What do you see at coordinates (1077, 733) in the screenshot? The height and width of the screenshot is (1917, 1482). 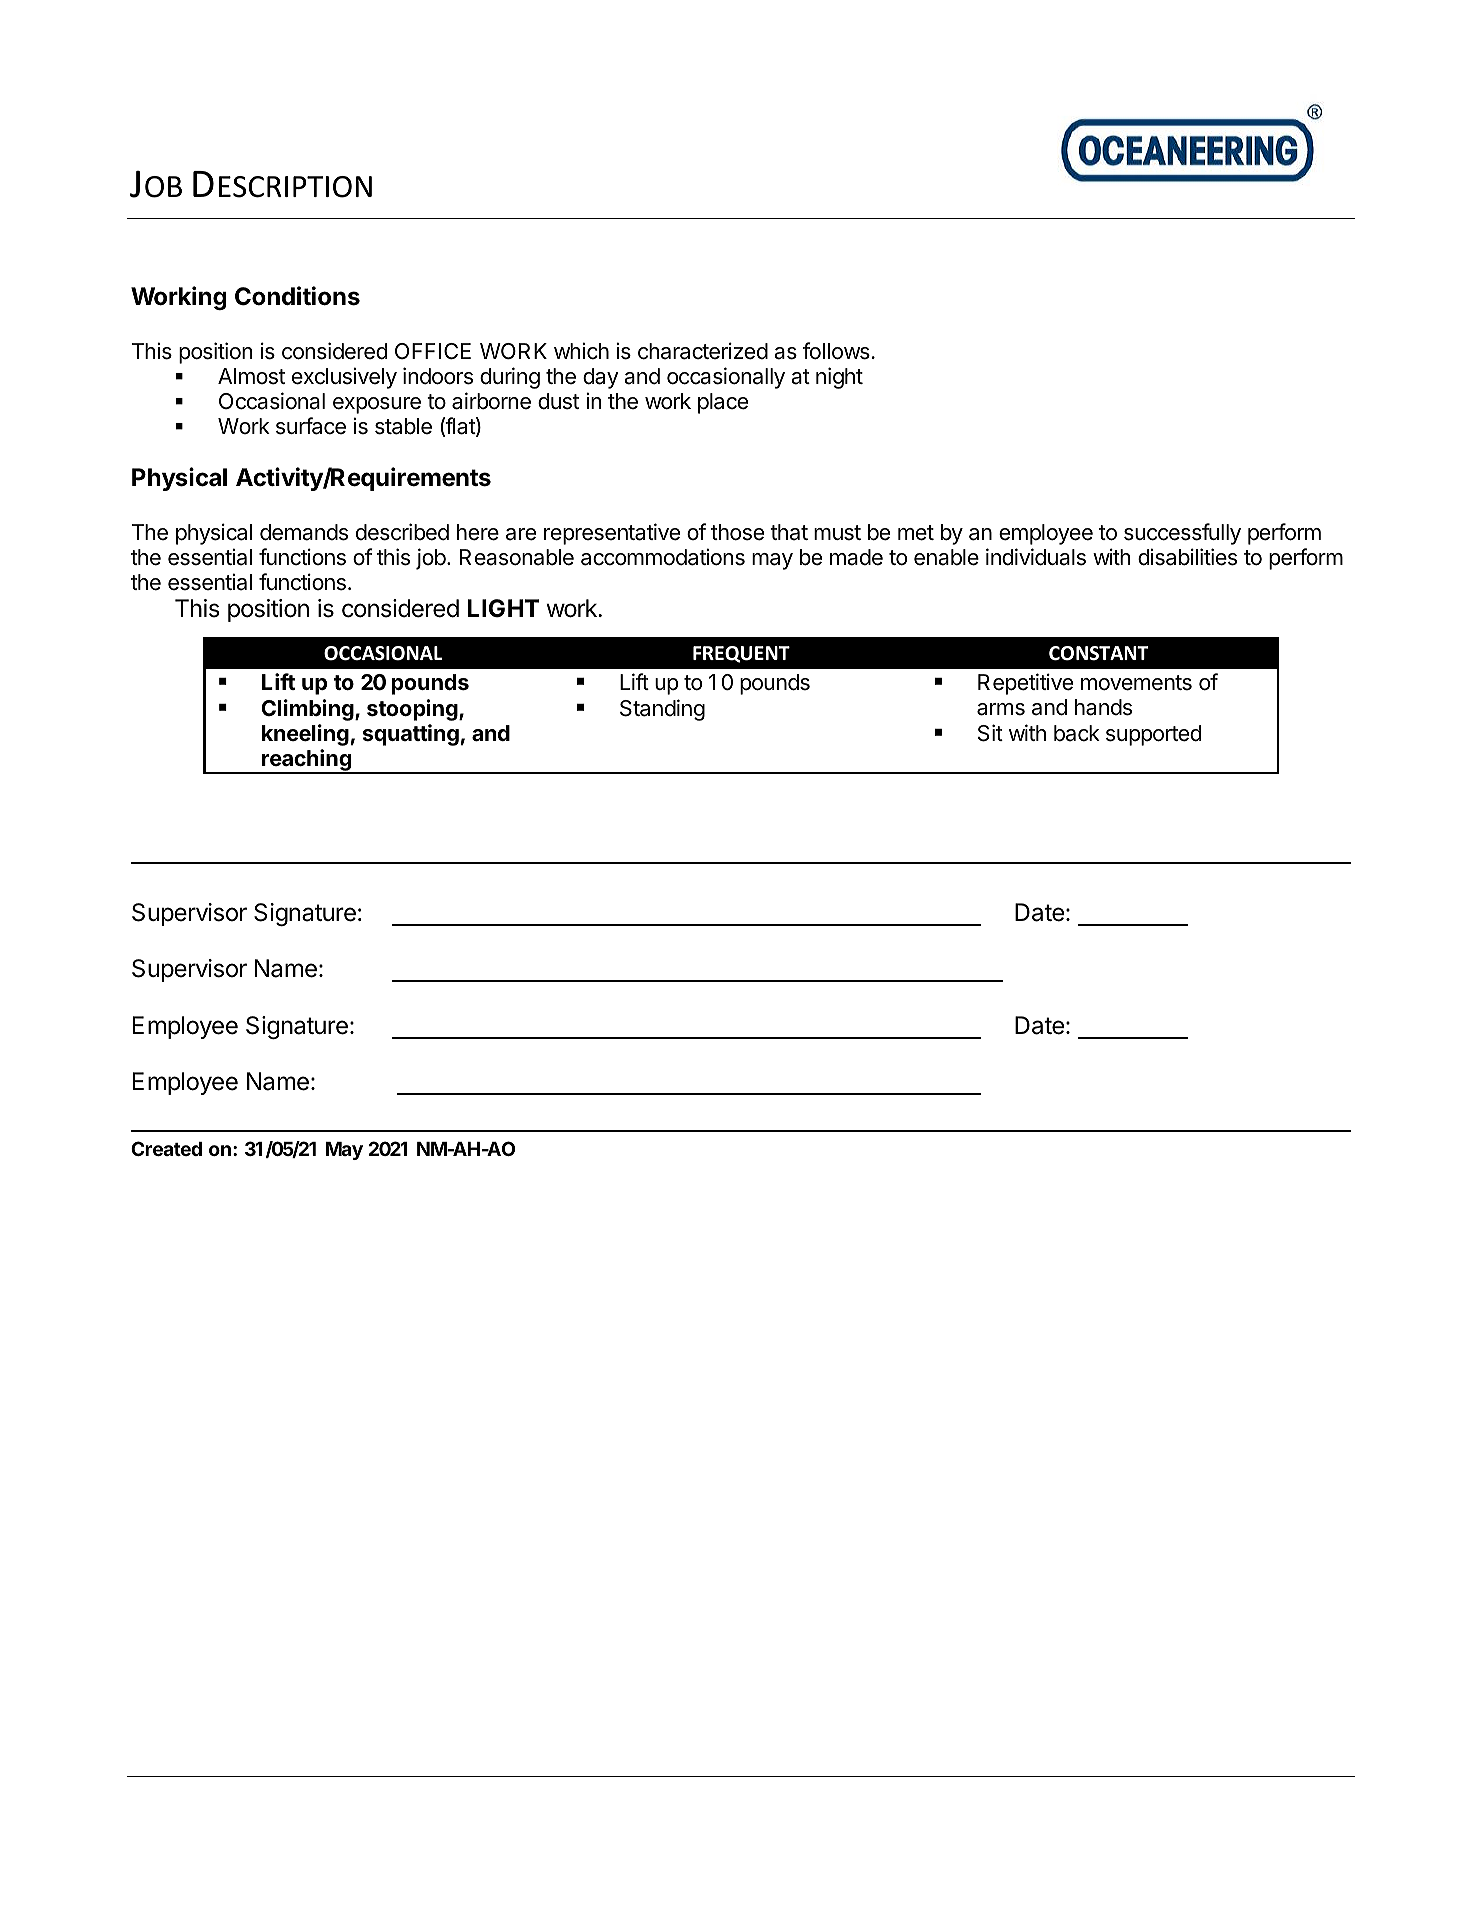 I see `back` at bounding box center [1077, 733].
